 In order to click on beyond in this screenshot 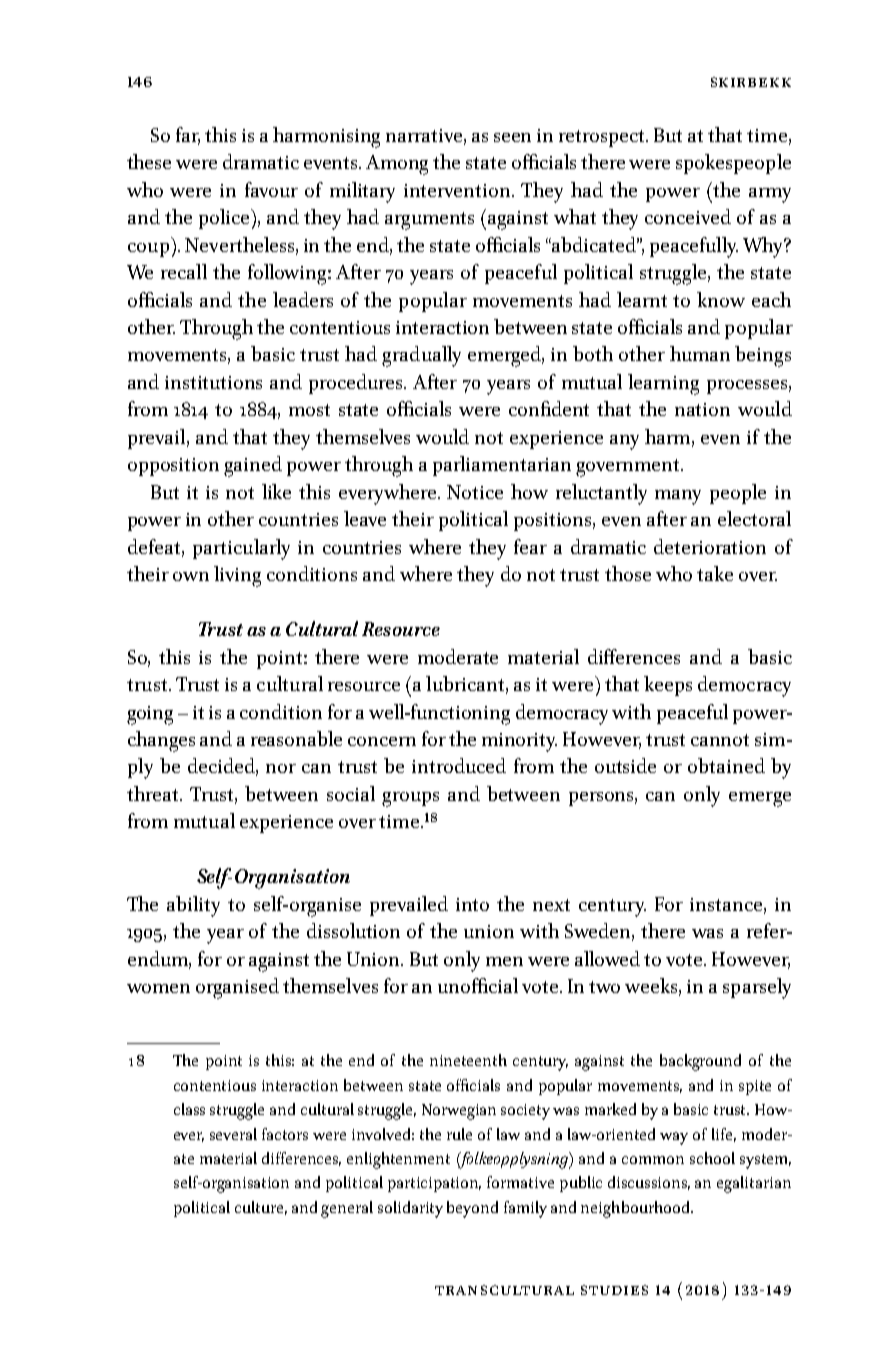, I will do `click(472, 1209)`.
